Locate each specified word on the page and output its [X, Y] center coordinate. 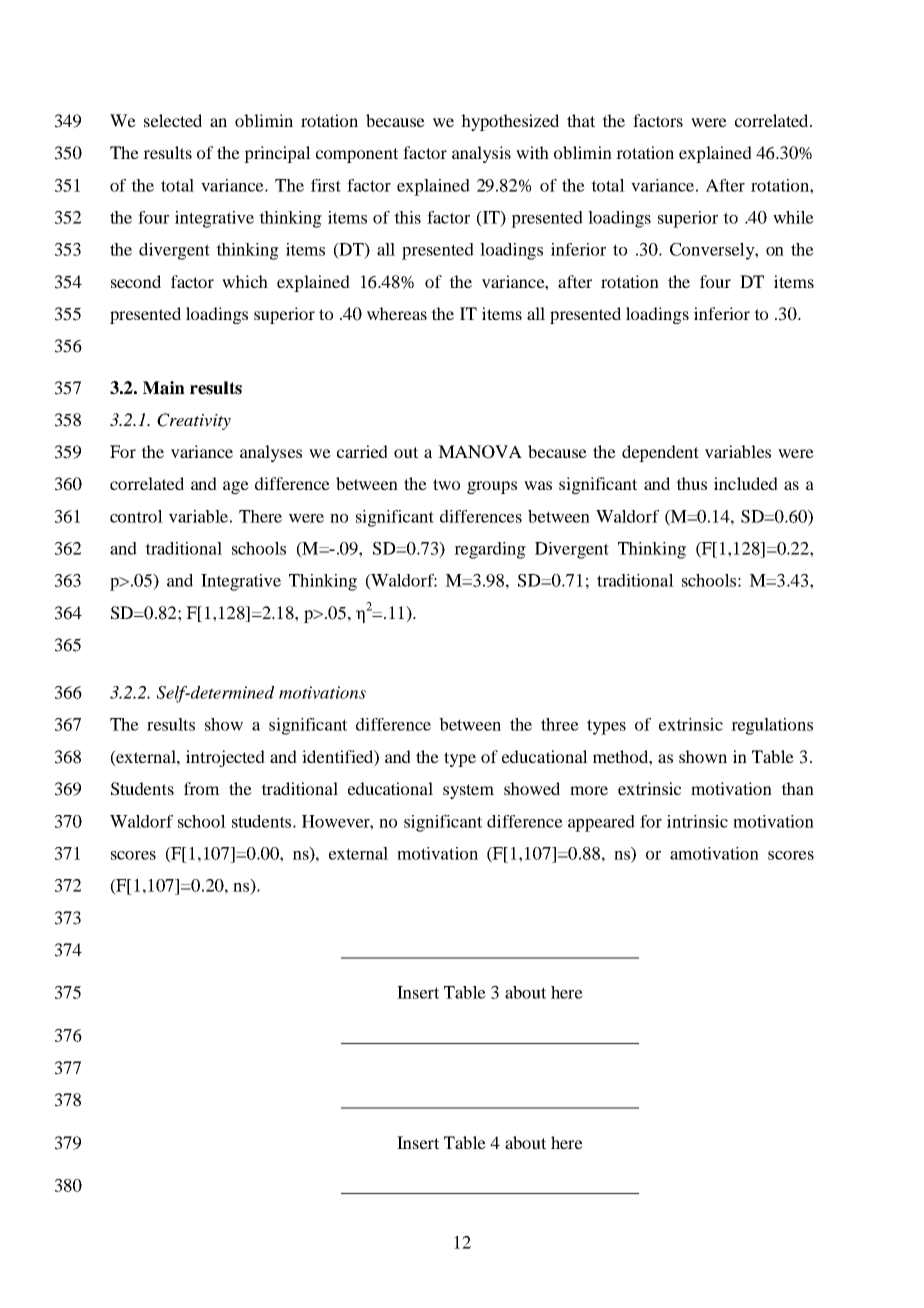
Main [164, 388]
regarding [490, 550]
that [581, 120]
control [136, 516]
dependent [660, 453]
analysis [481, 154]
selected [173, 120]
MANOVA [480, 452]
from [202, 788]
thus [691, 483]
